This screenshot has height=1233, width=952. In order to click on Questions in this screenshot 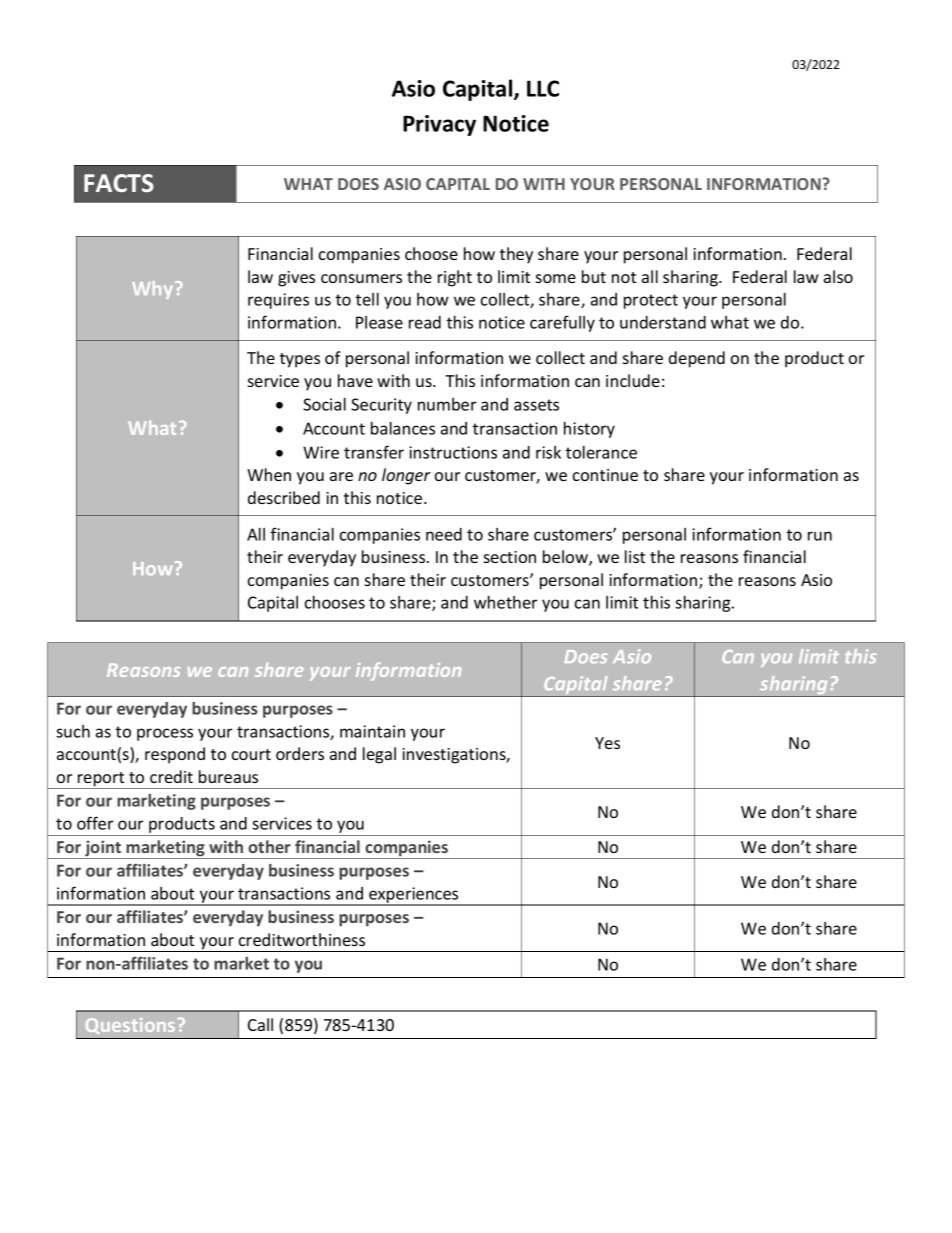, I will do `click(130, 1026)`.
